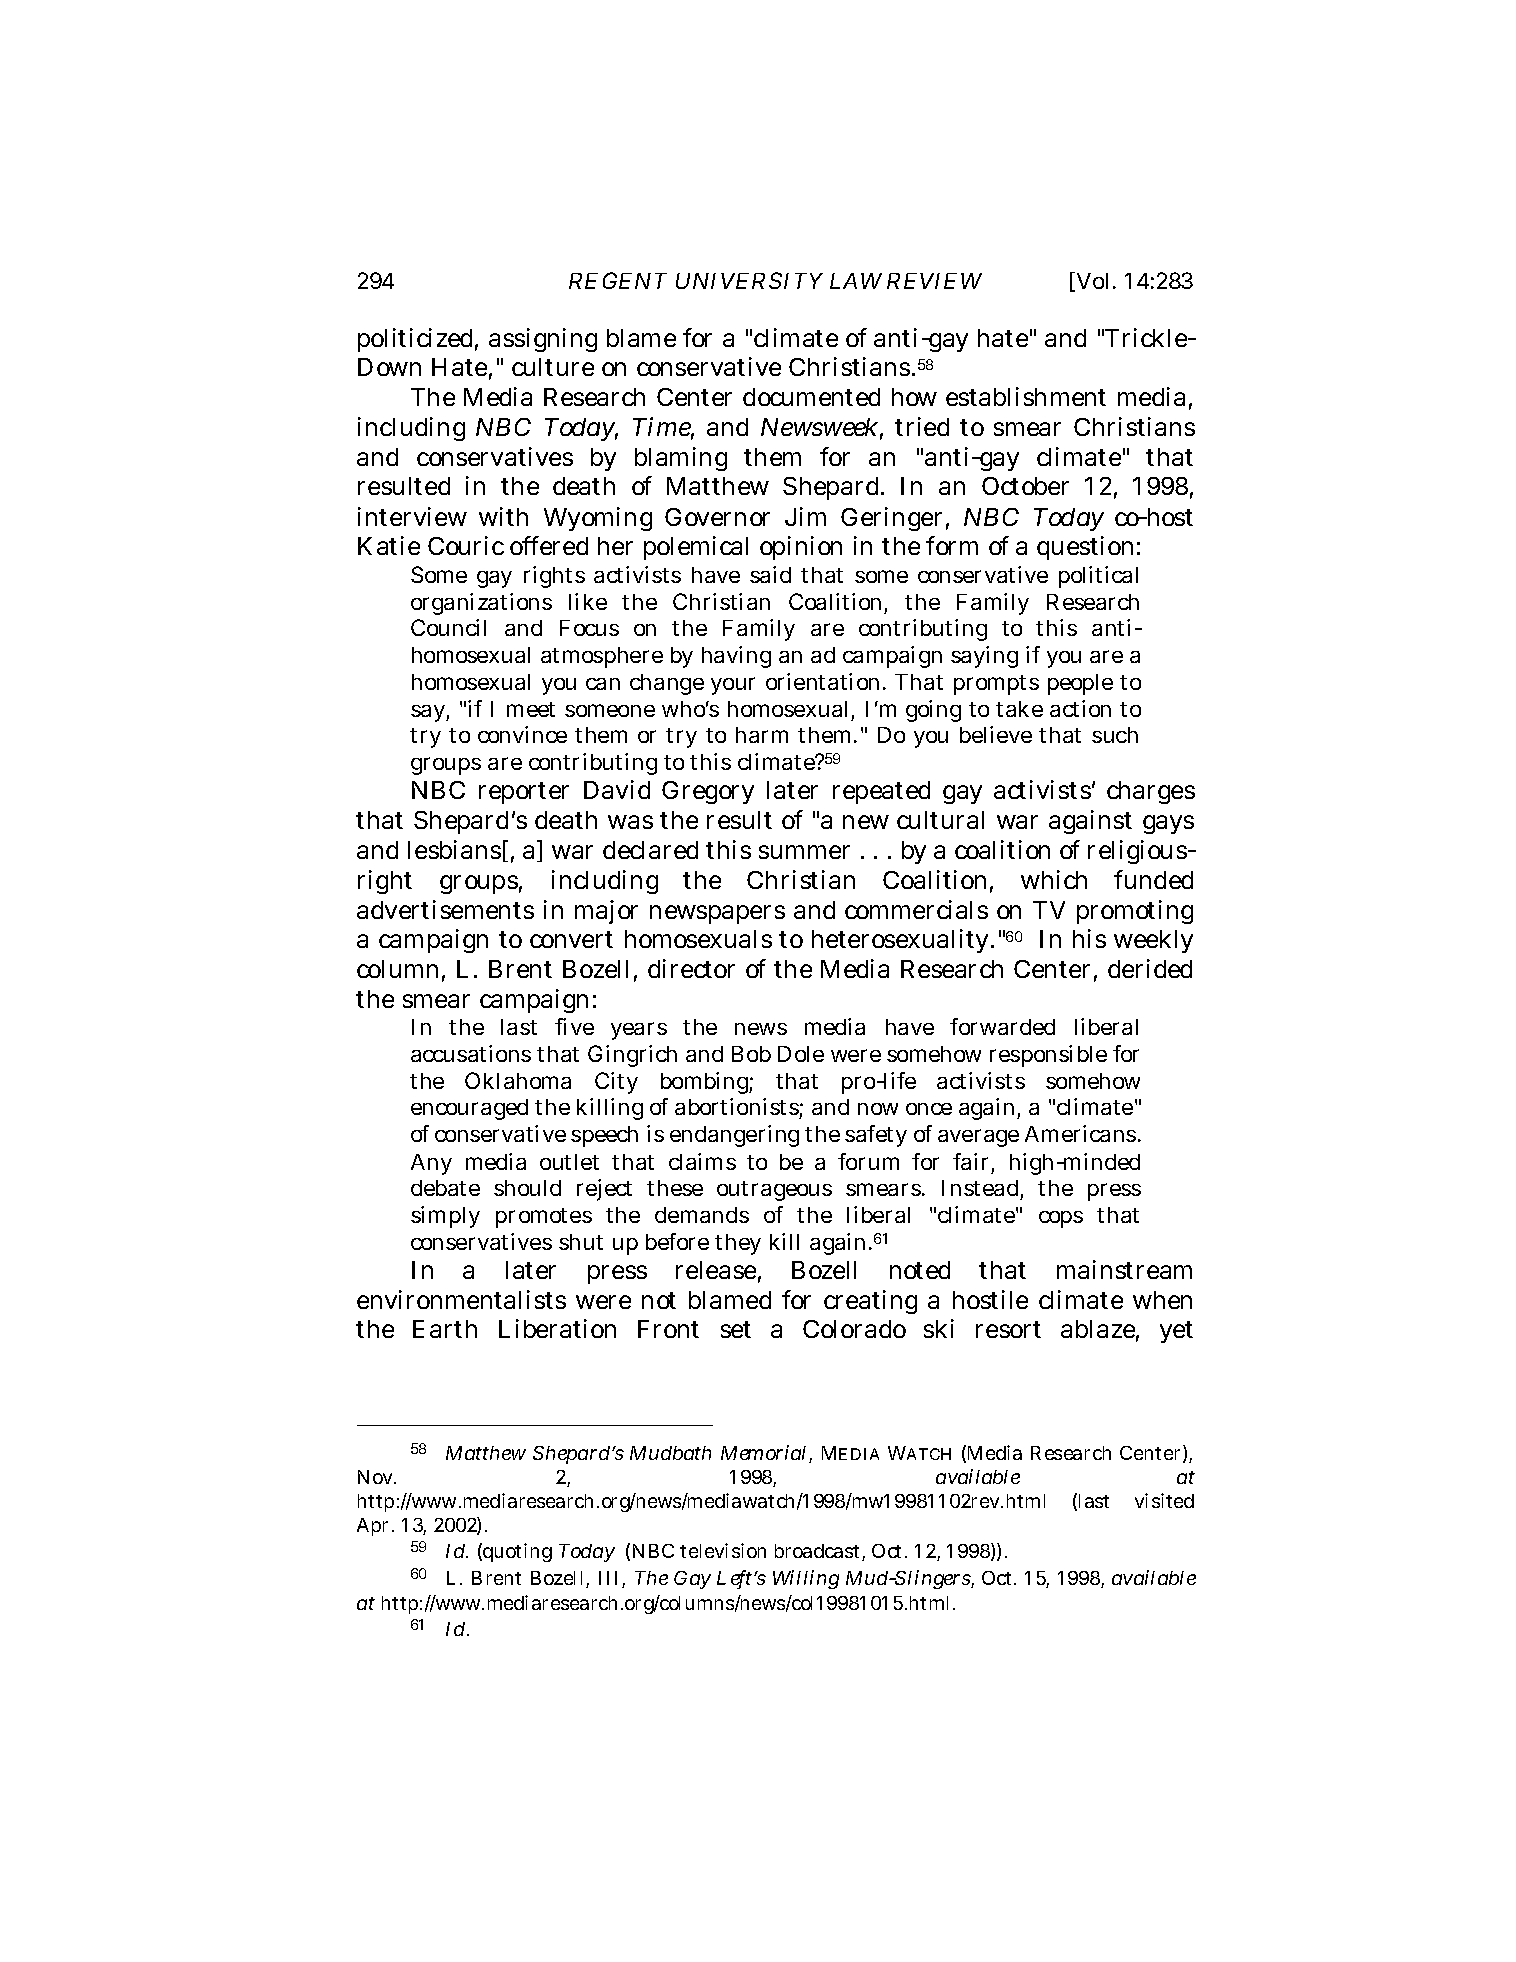  Describe the element at coordinates (445, 1217) in the screenshot. I see `simply` at that location.
